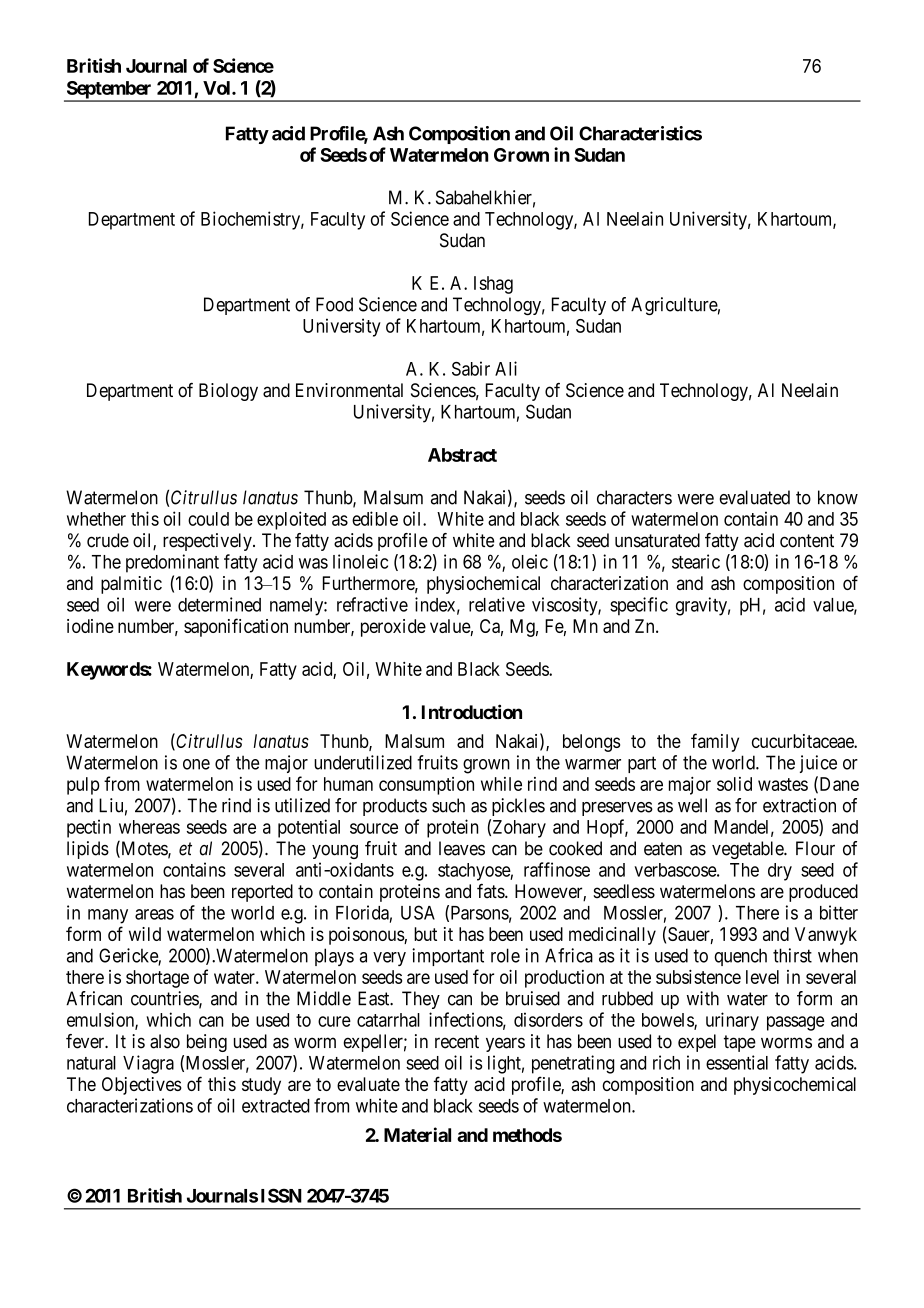  I want to click on know, so click(838, 497).
